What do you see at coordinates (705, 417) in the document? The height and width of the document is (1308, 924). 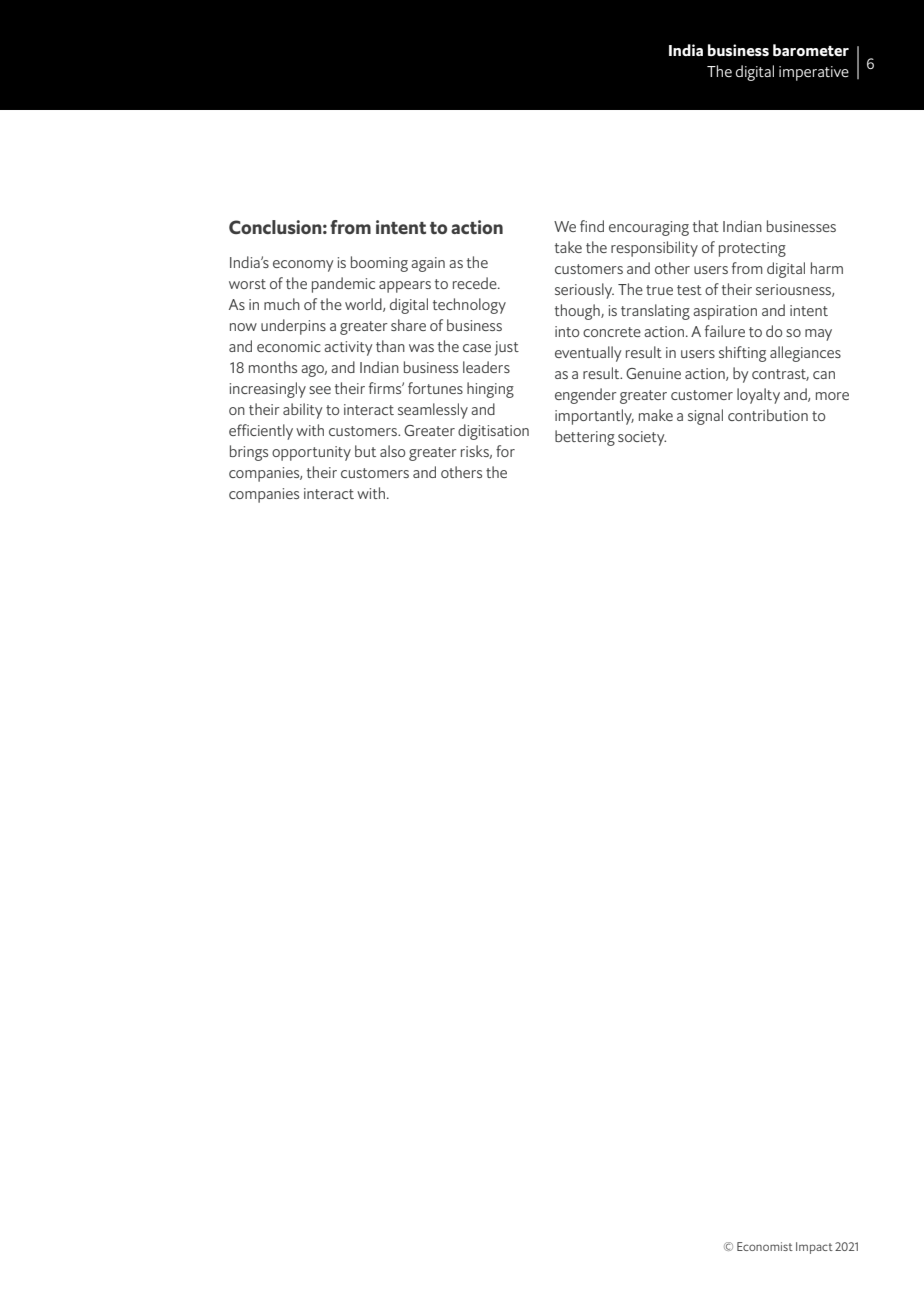 I see `signal` at bounding box center [705, 417].
